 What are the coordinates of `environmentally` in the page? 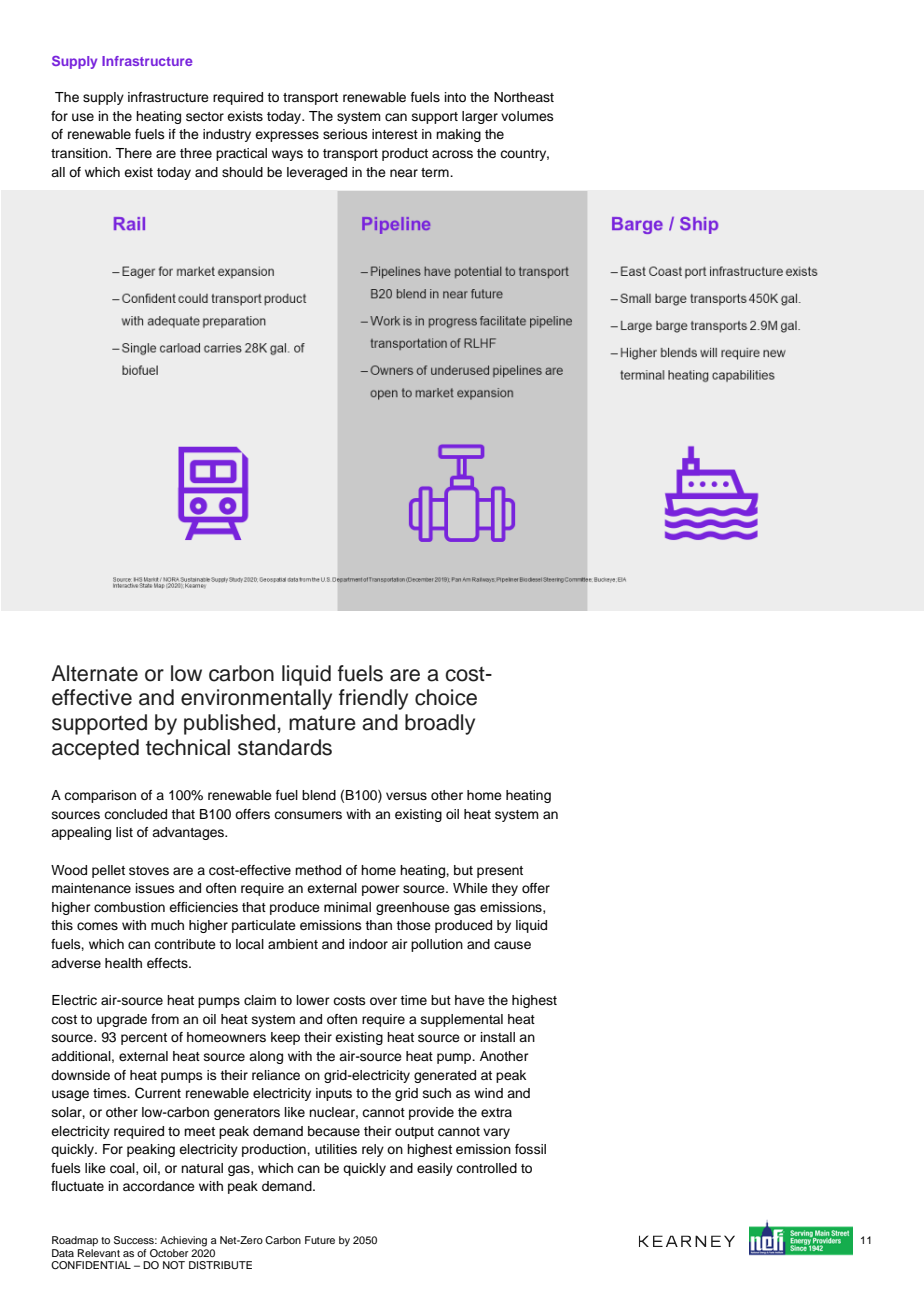 It's located at (256, 699).
